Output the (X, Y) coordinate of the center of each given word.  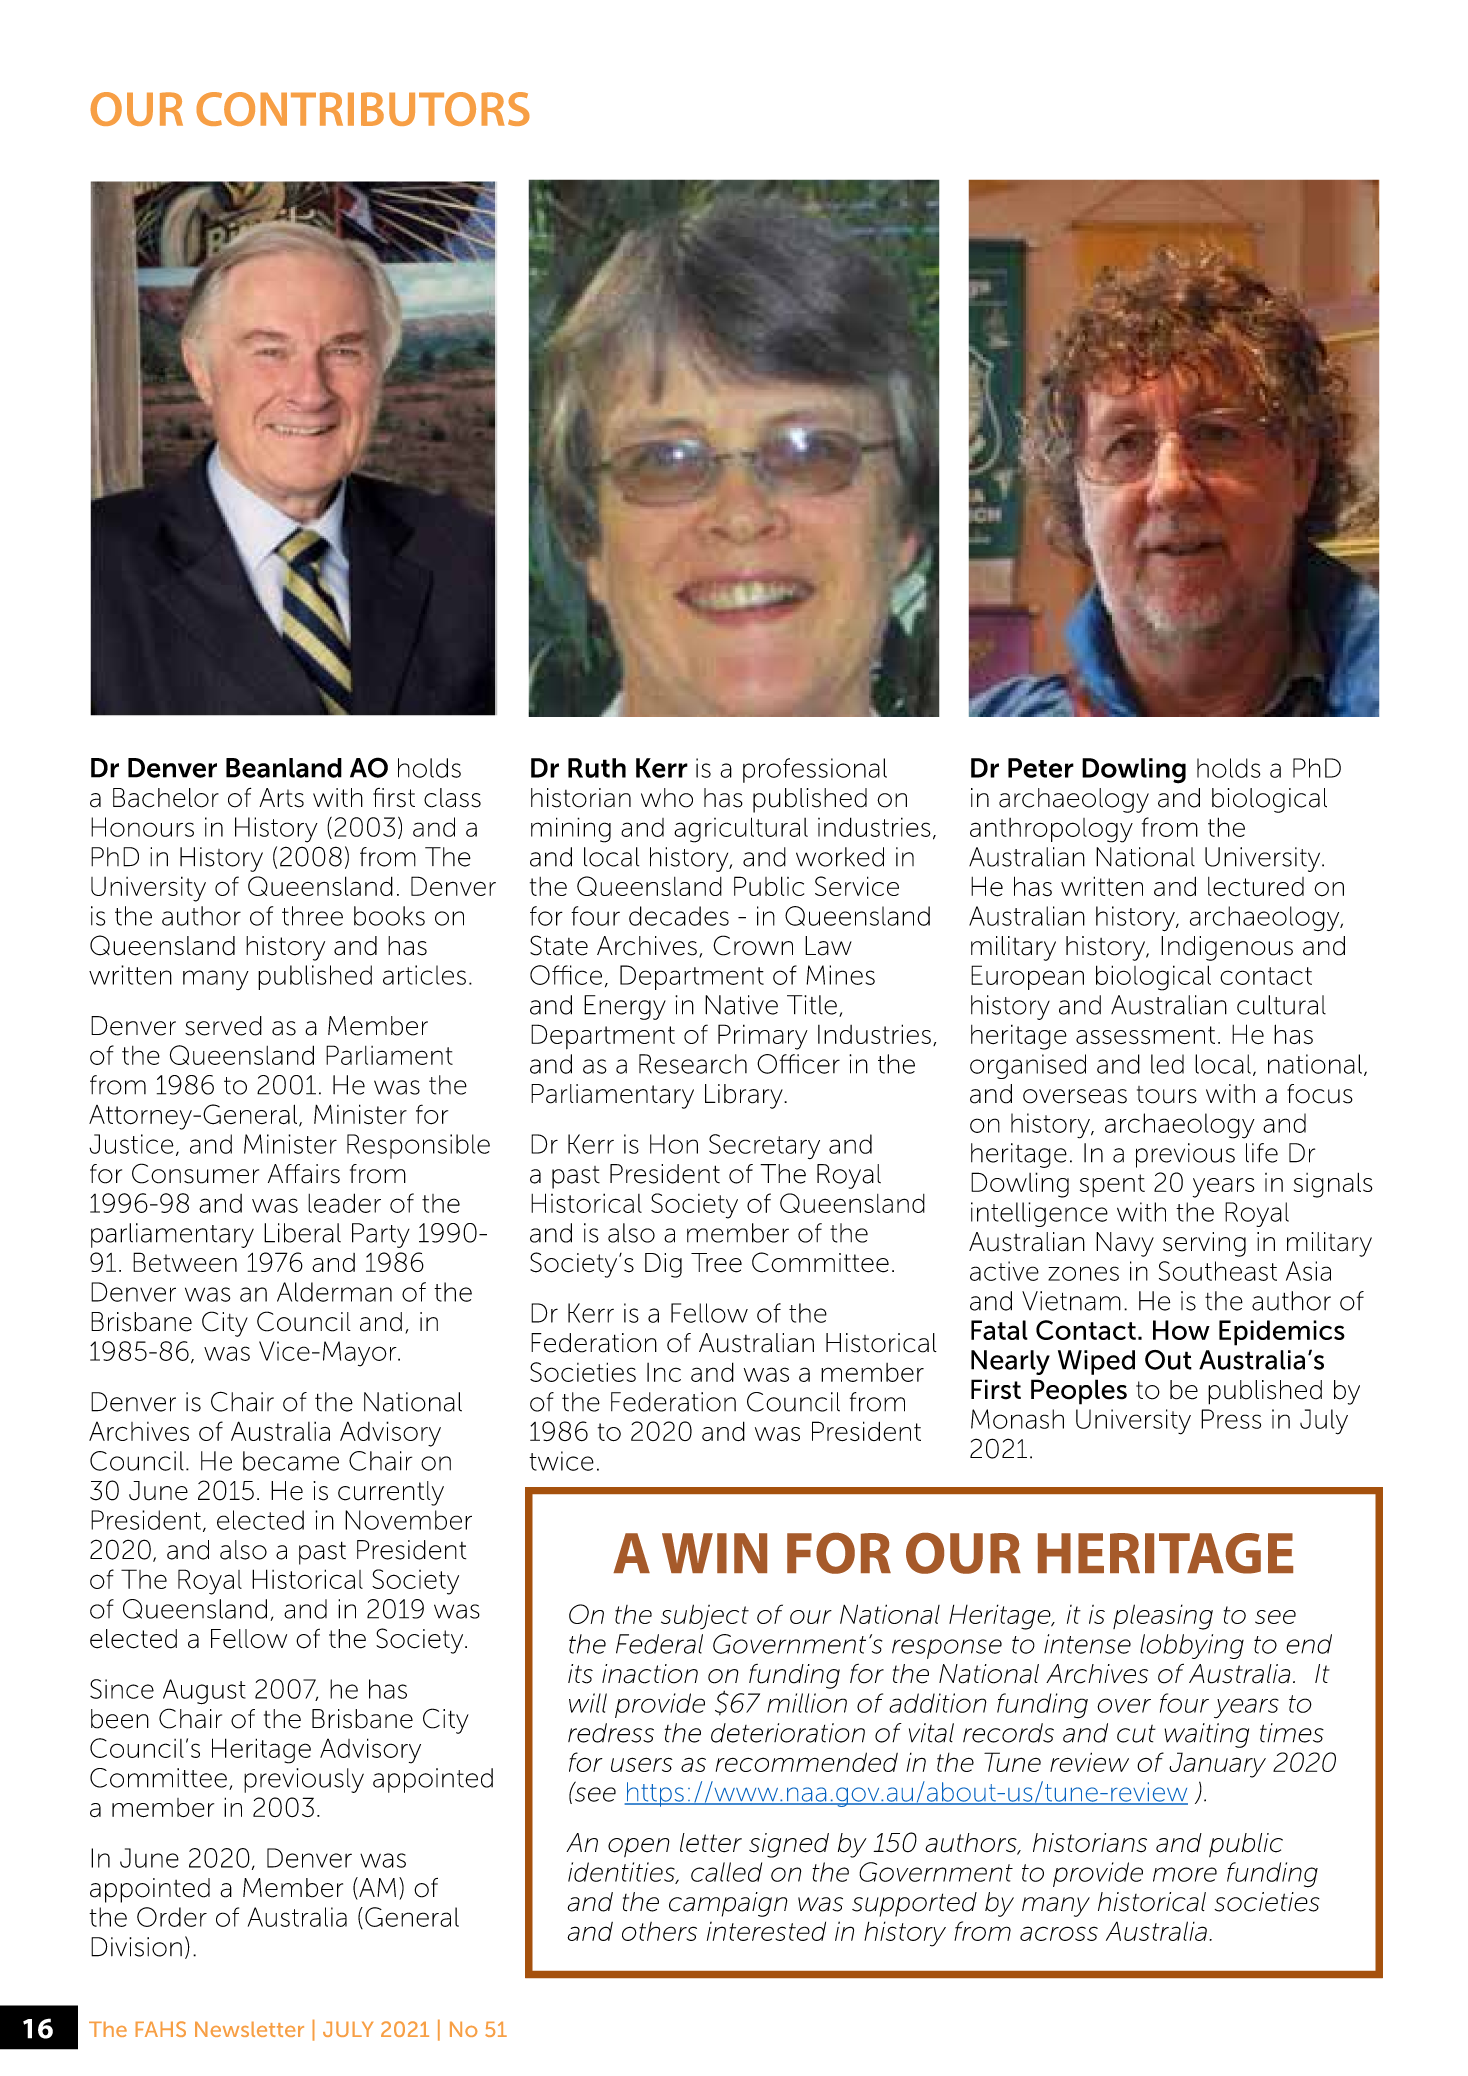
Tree (716, 1263)
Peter (1041, 768)
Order (172, 1917)
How (1181, 1330)
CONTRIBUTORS (363, 109)
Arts (281, 798)
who (667, 798)
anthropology (1051, 830)
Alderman (334, 1292)
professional (815, 770)
